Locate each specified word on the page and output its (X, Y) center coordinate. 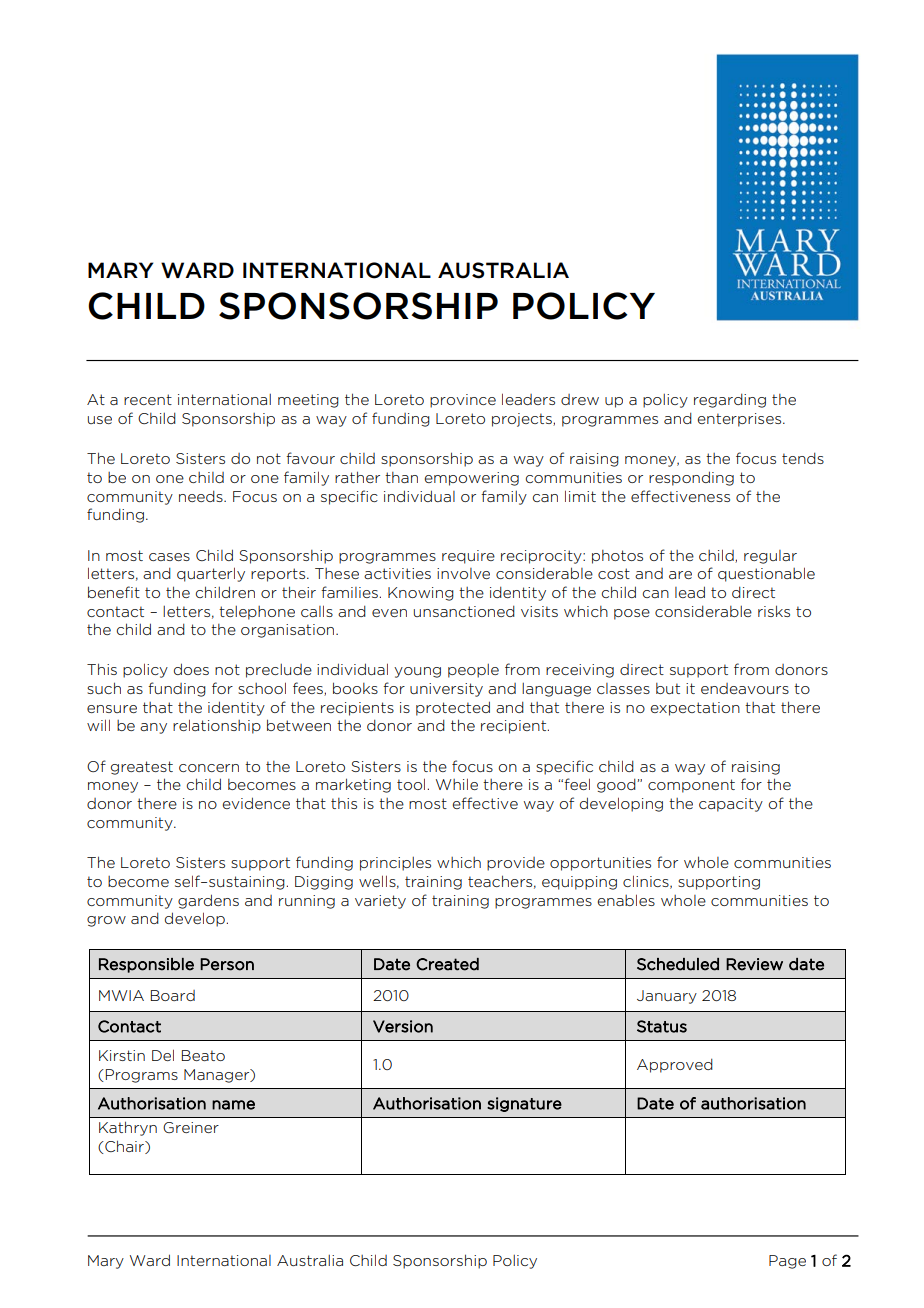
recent (148, 399)
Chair (124, 1147)
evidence (256, 803)
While (457, 784)
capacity (731, 805)
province (463, 401)
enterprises (741, 420)
